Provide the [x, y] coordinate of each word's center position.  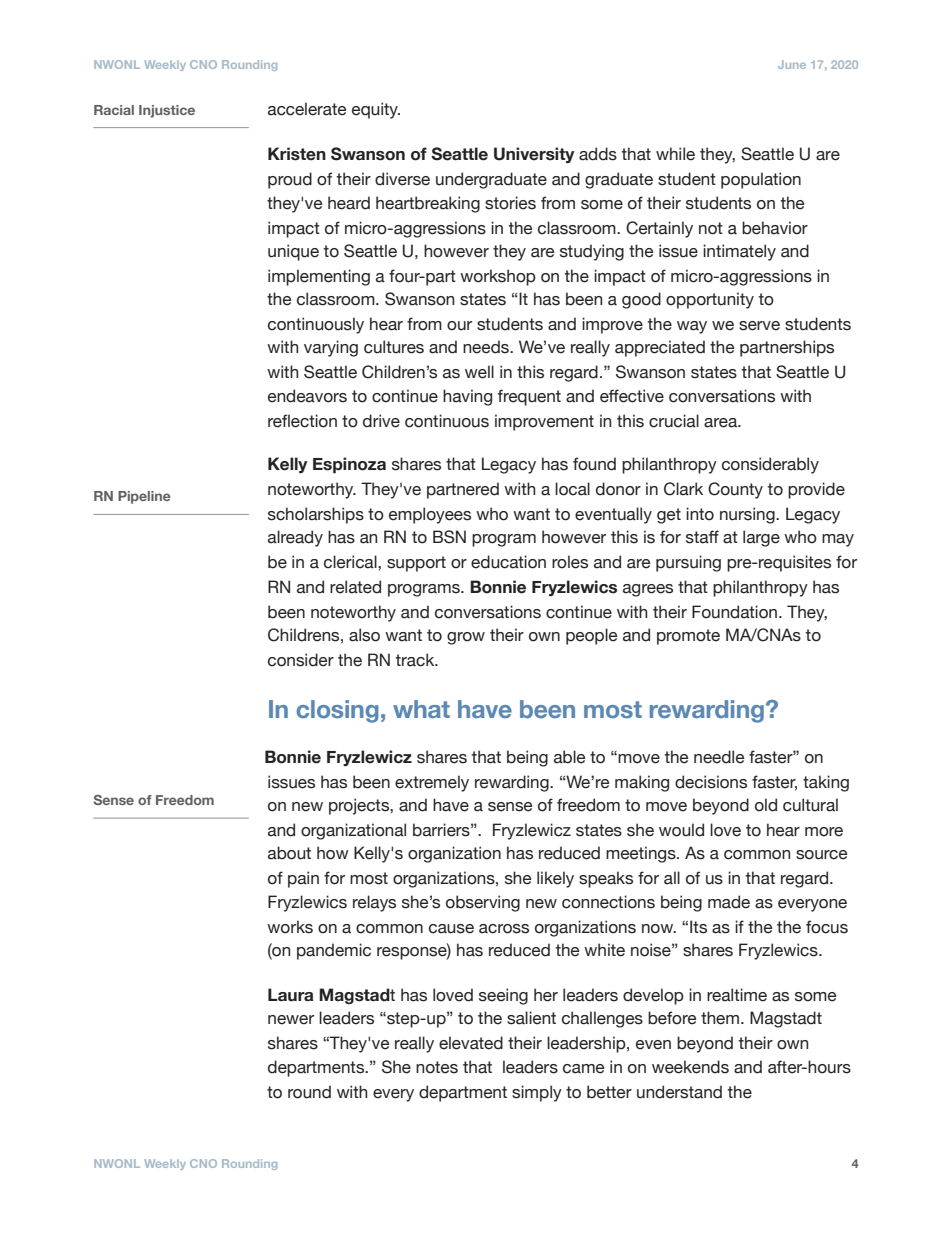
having [467, 397]
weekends [690, 1067]
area [721, 423]
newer [291, 1020]
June [792, 64]
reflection [302, 421]
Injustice [167, 111]
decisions [711, 782]
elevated [471, 1043]
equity [376, 110]
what [421, 709]
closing [337, 711]
